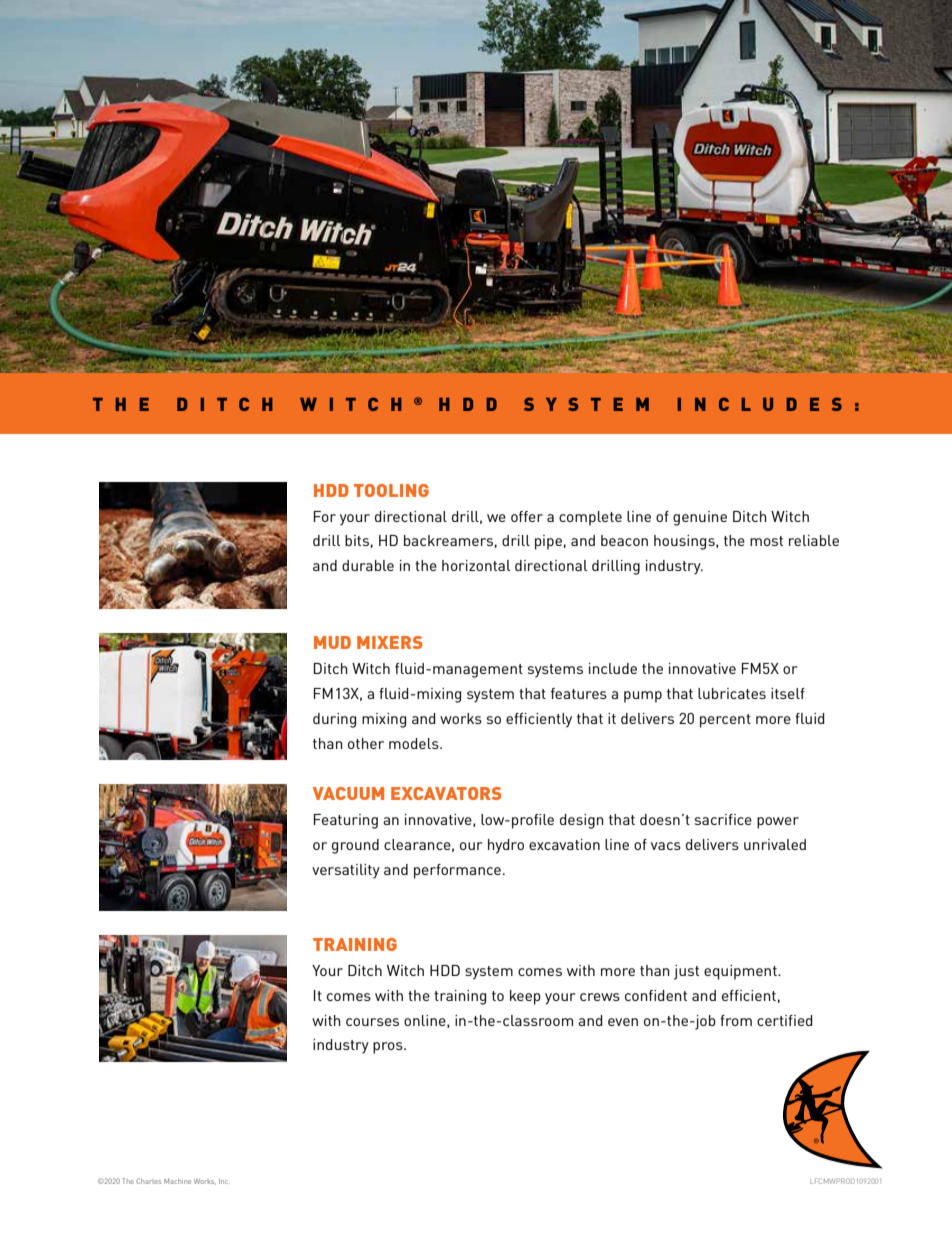  I want to click on hydro, so click(506, 846).
